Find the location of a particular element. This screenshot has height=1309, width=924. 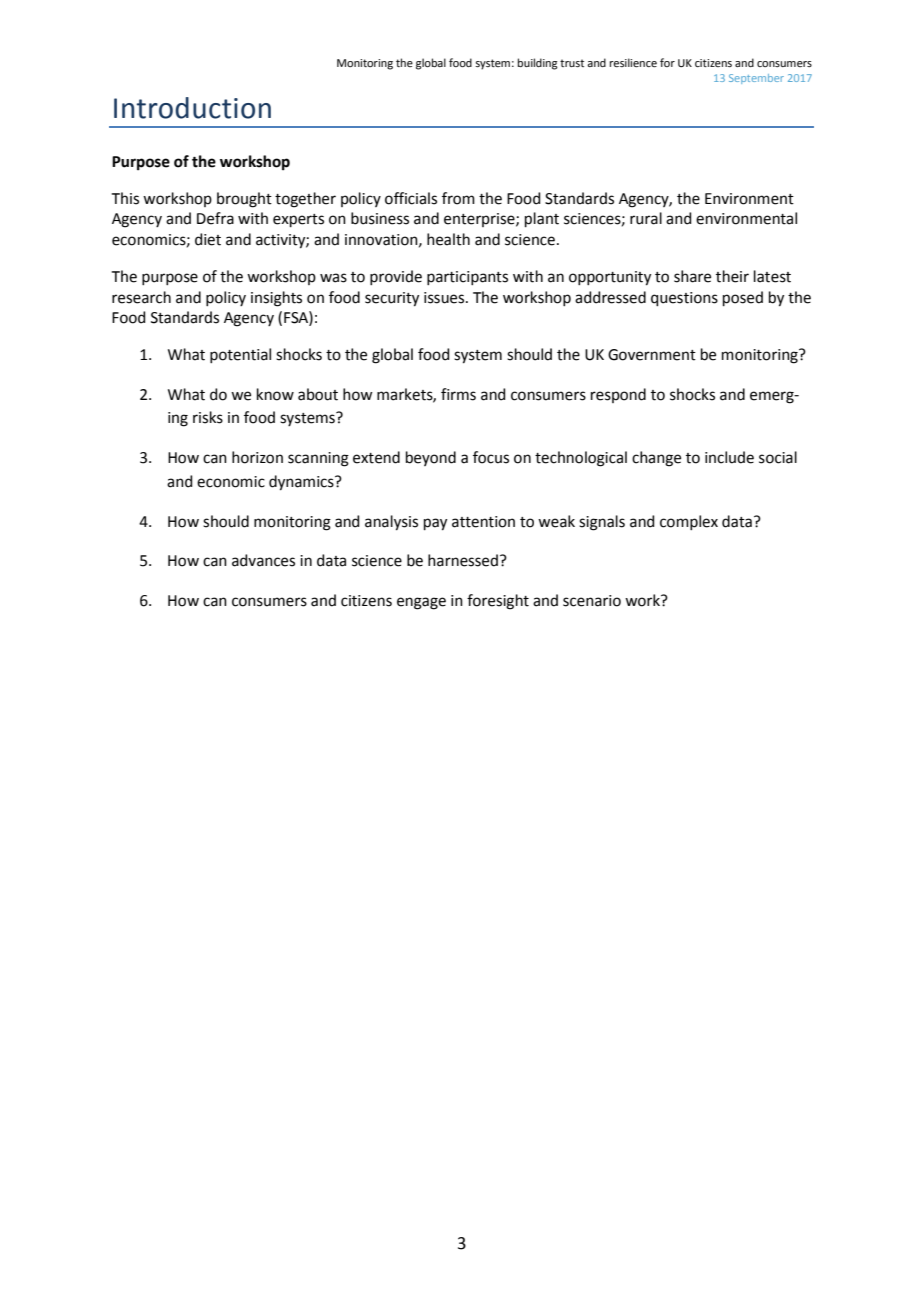

engage is located at coordinates (421, 603).
